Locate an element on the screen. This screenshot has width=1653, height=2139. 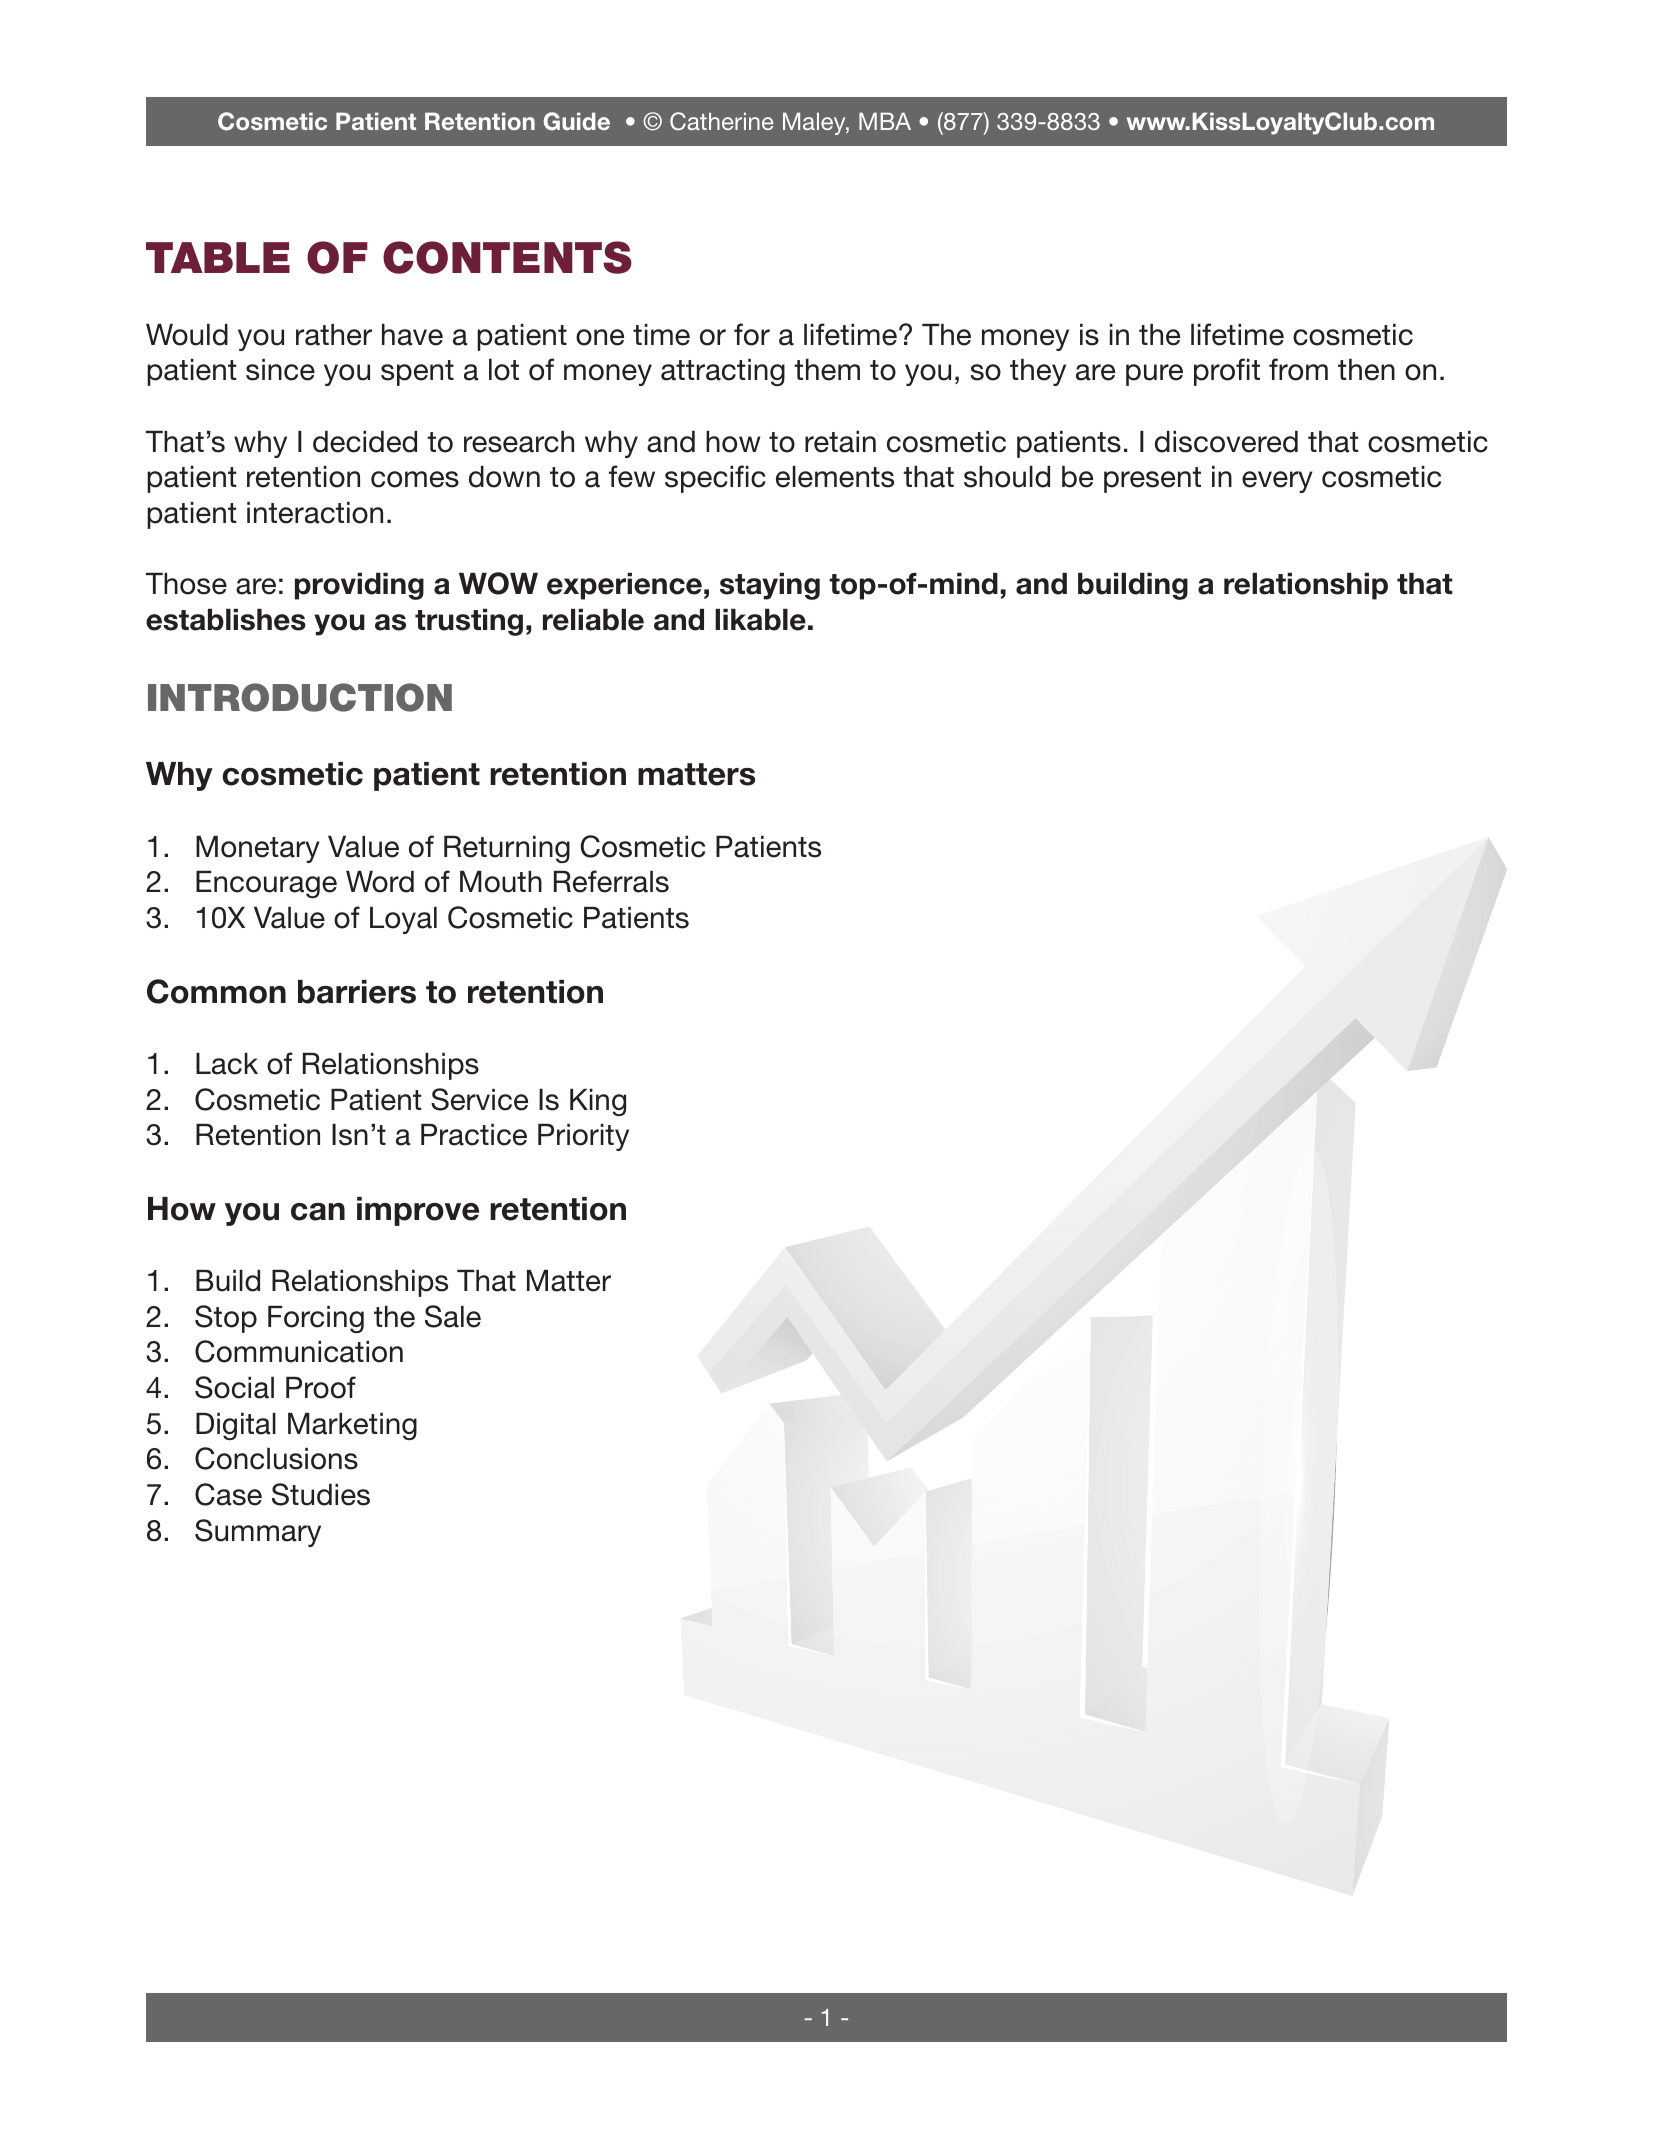
every is located at coordinates (1277, 482).
